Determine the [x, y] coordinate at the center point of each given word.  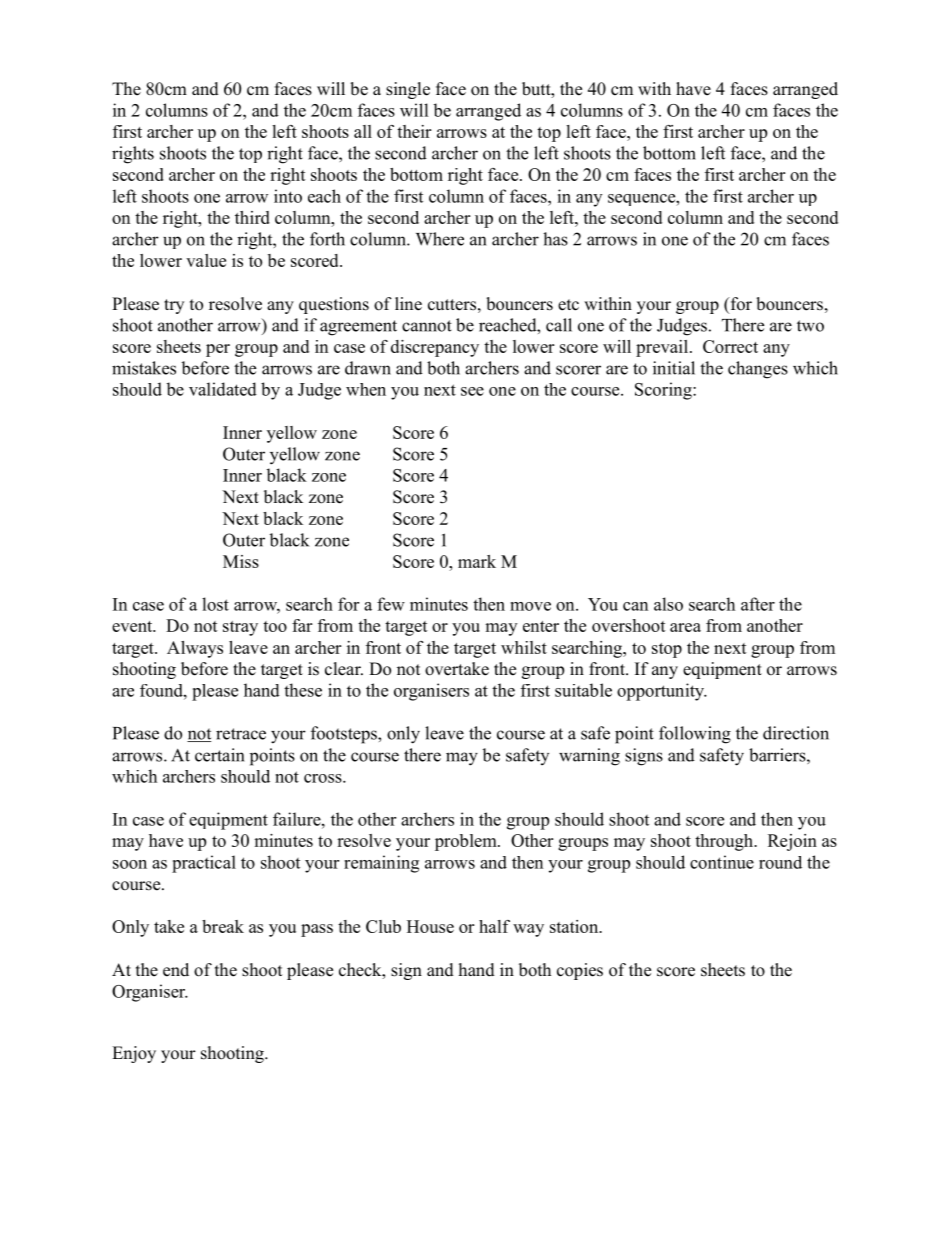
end [176, 970]
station [575, 926]
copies [580, 971]
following [695, 735]
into [288, 196]
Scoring [664, 391]
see [472, 391]
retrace [241, 734]
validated [223, 389]
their [414, 131]
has [555, 239]
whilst [524, 647]
